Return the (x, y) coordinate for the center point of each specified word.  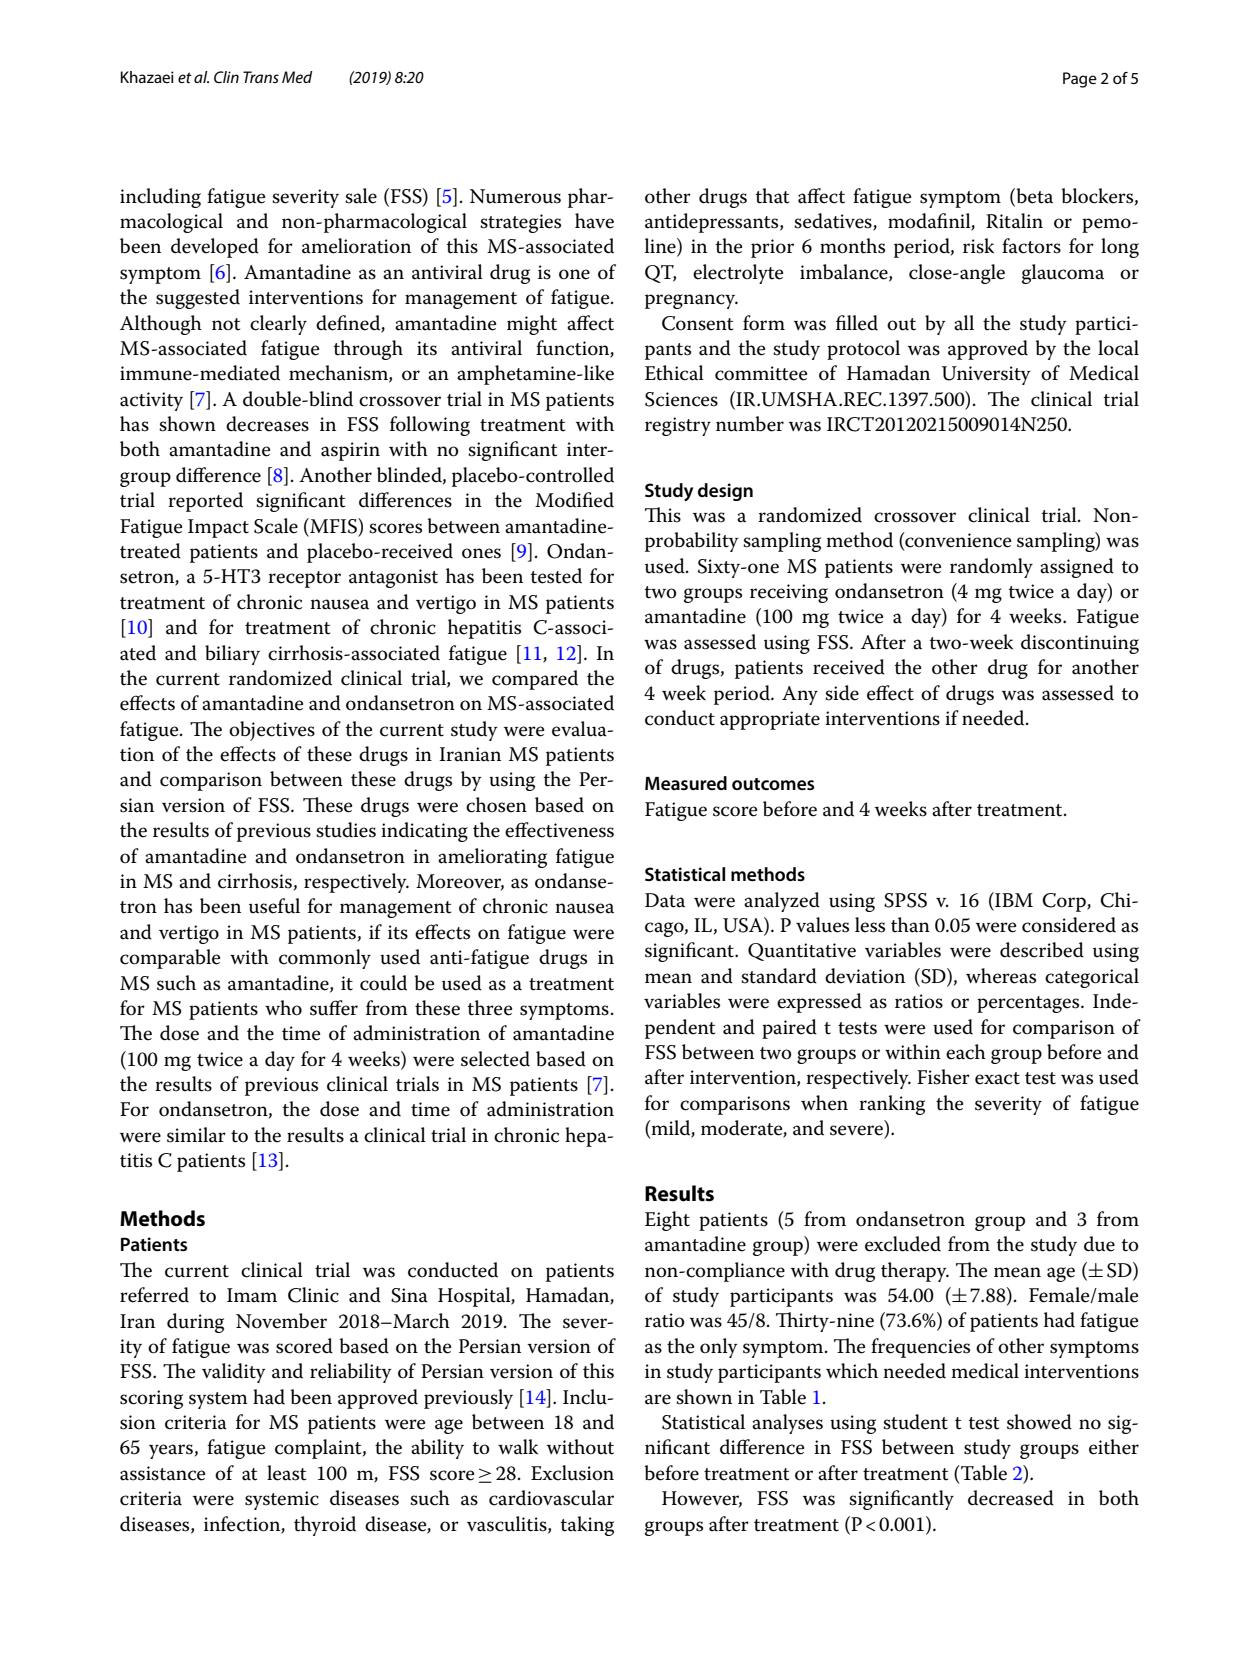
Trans (261, 77)
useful (274, 906)
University (986, 375)
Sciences (681, 399)
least (286, 1473)
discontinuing (1080, 644)
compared (535, 680)
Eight (667, 1221)
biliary (232, 655)
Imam (252, 1295)
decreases (267, 424)
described (1042, 950)
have (594, 221)
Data (665, 900)
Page (1080, 80)
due (1099, 1244)
